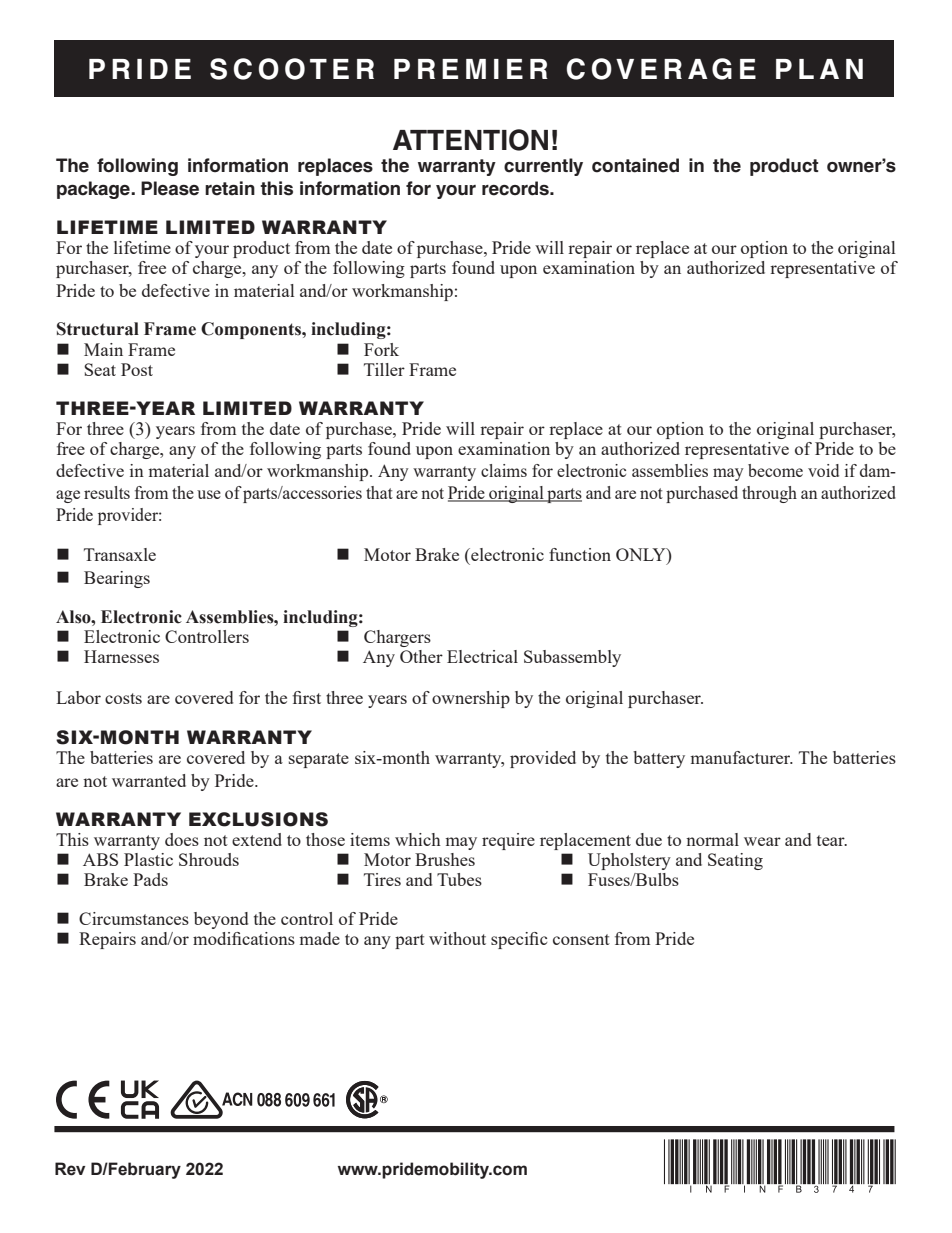  What do you see at coordinates (635, 165) in the image?
I see `contained` at bounding box center [635, 165].
